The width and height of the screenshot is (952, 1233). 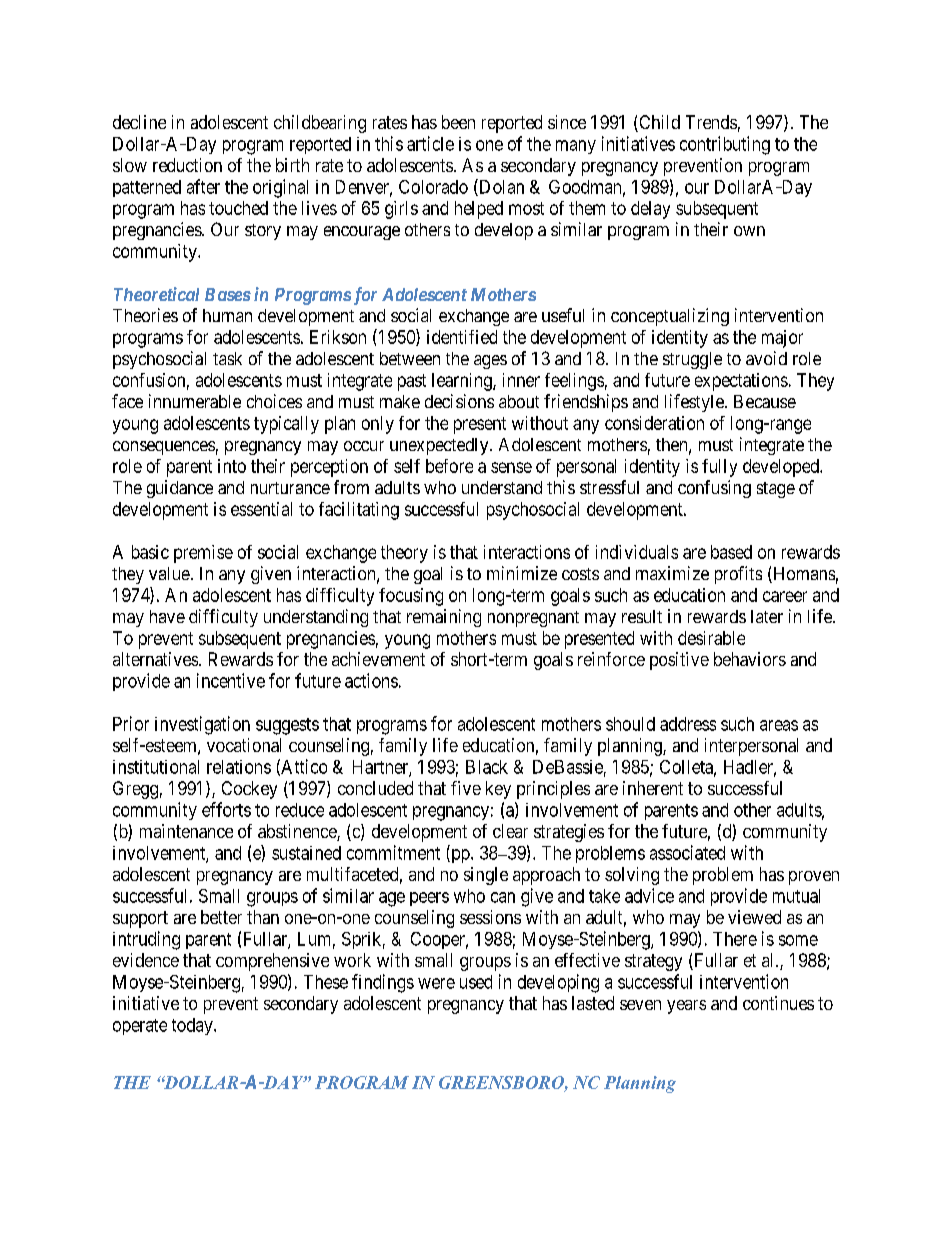 What do you see at coordinates (466, 788) in the screenshot?
I see `five` at bounding box center [466, 788].
